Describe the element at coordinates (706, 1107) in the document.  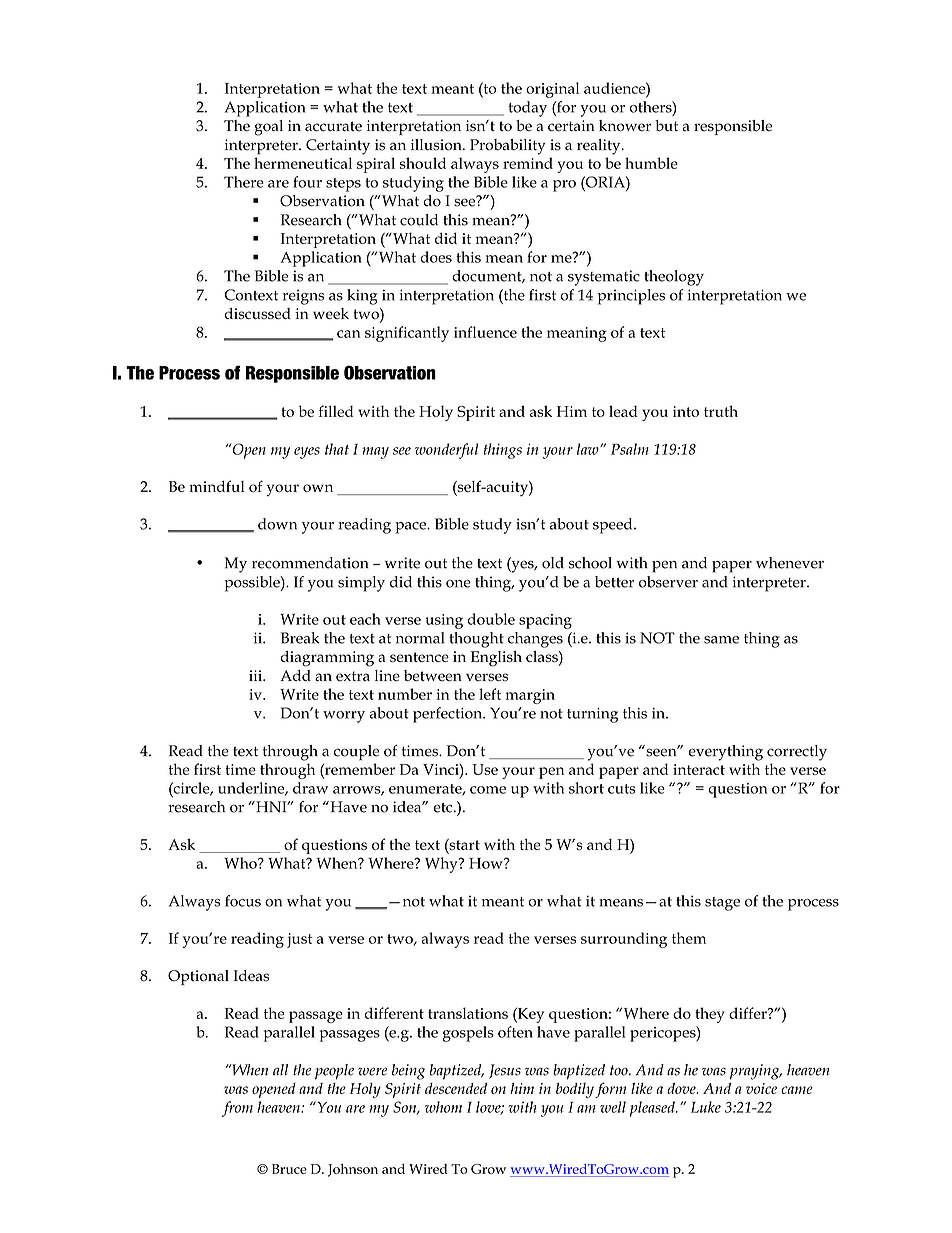
I see `Luke` at that location.
